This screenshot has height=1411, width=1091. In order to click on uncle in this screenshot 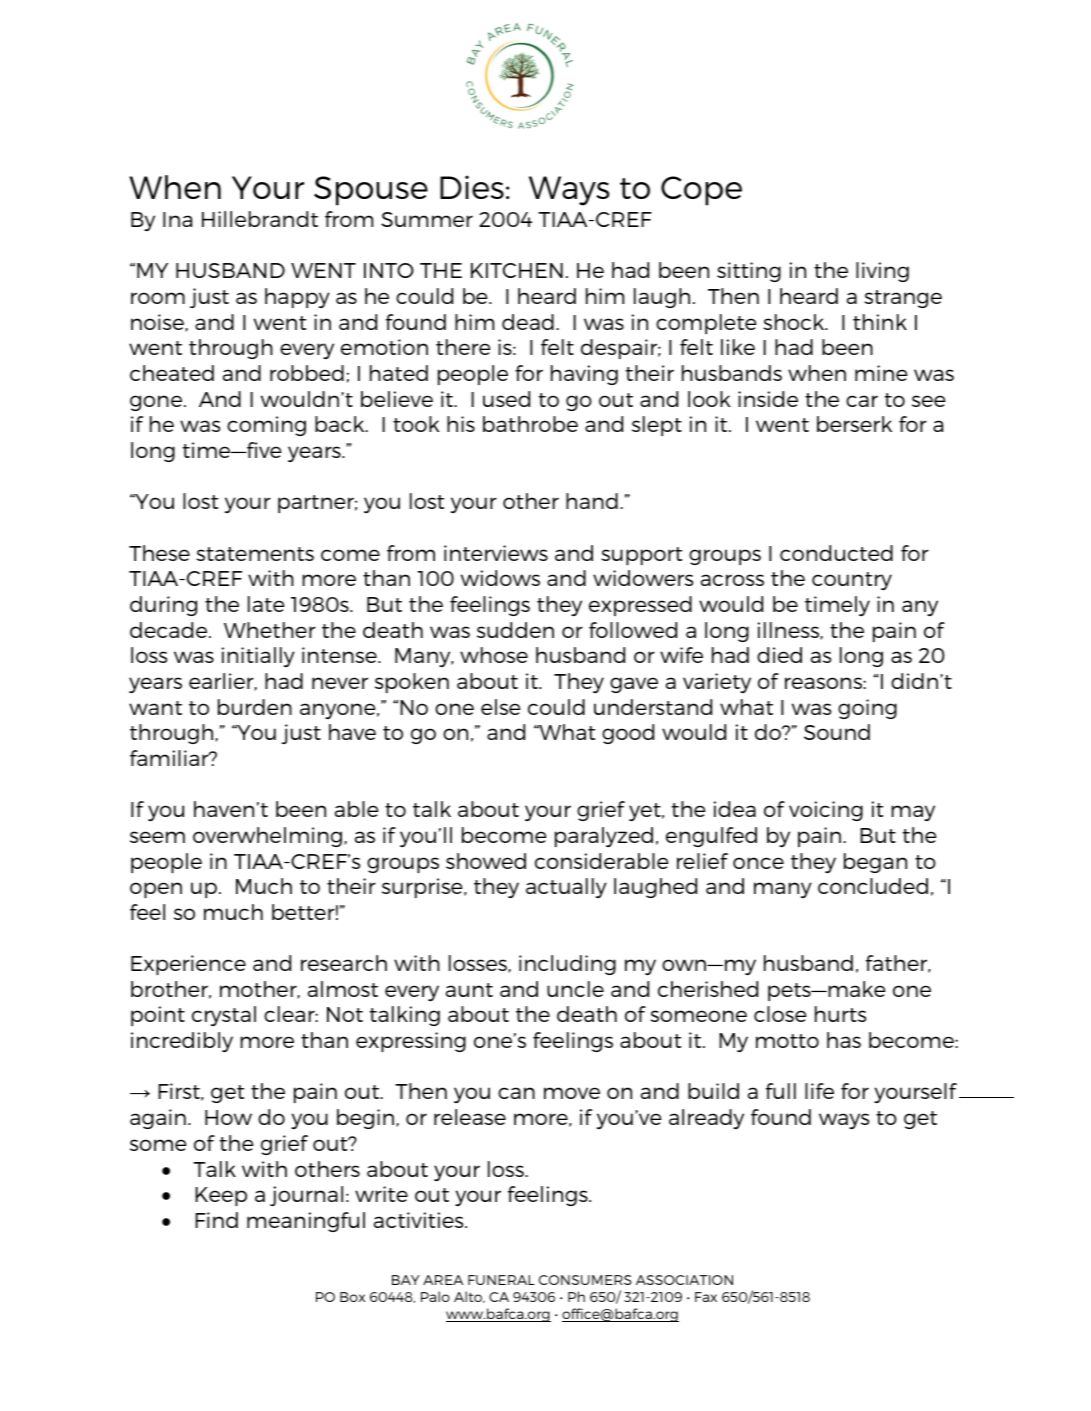, I will do `click(575, 989)`.
